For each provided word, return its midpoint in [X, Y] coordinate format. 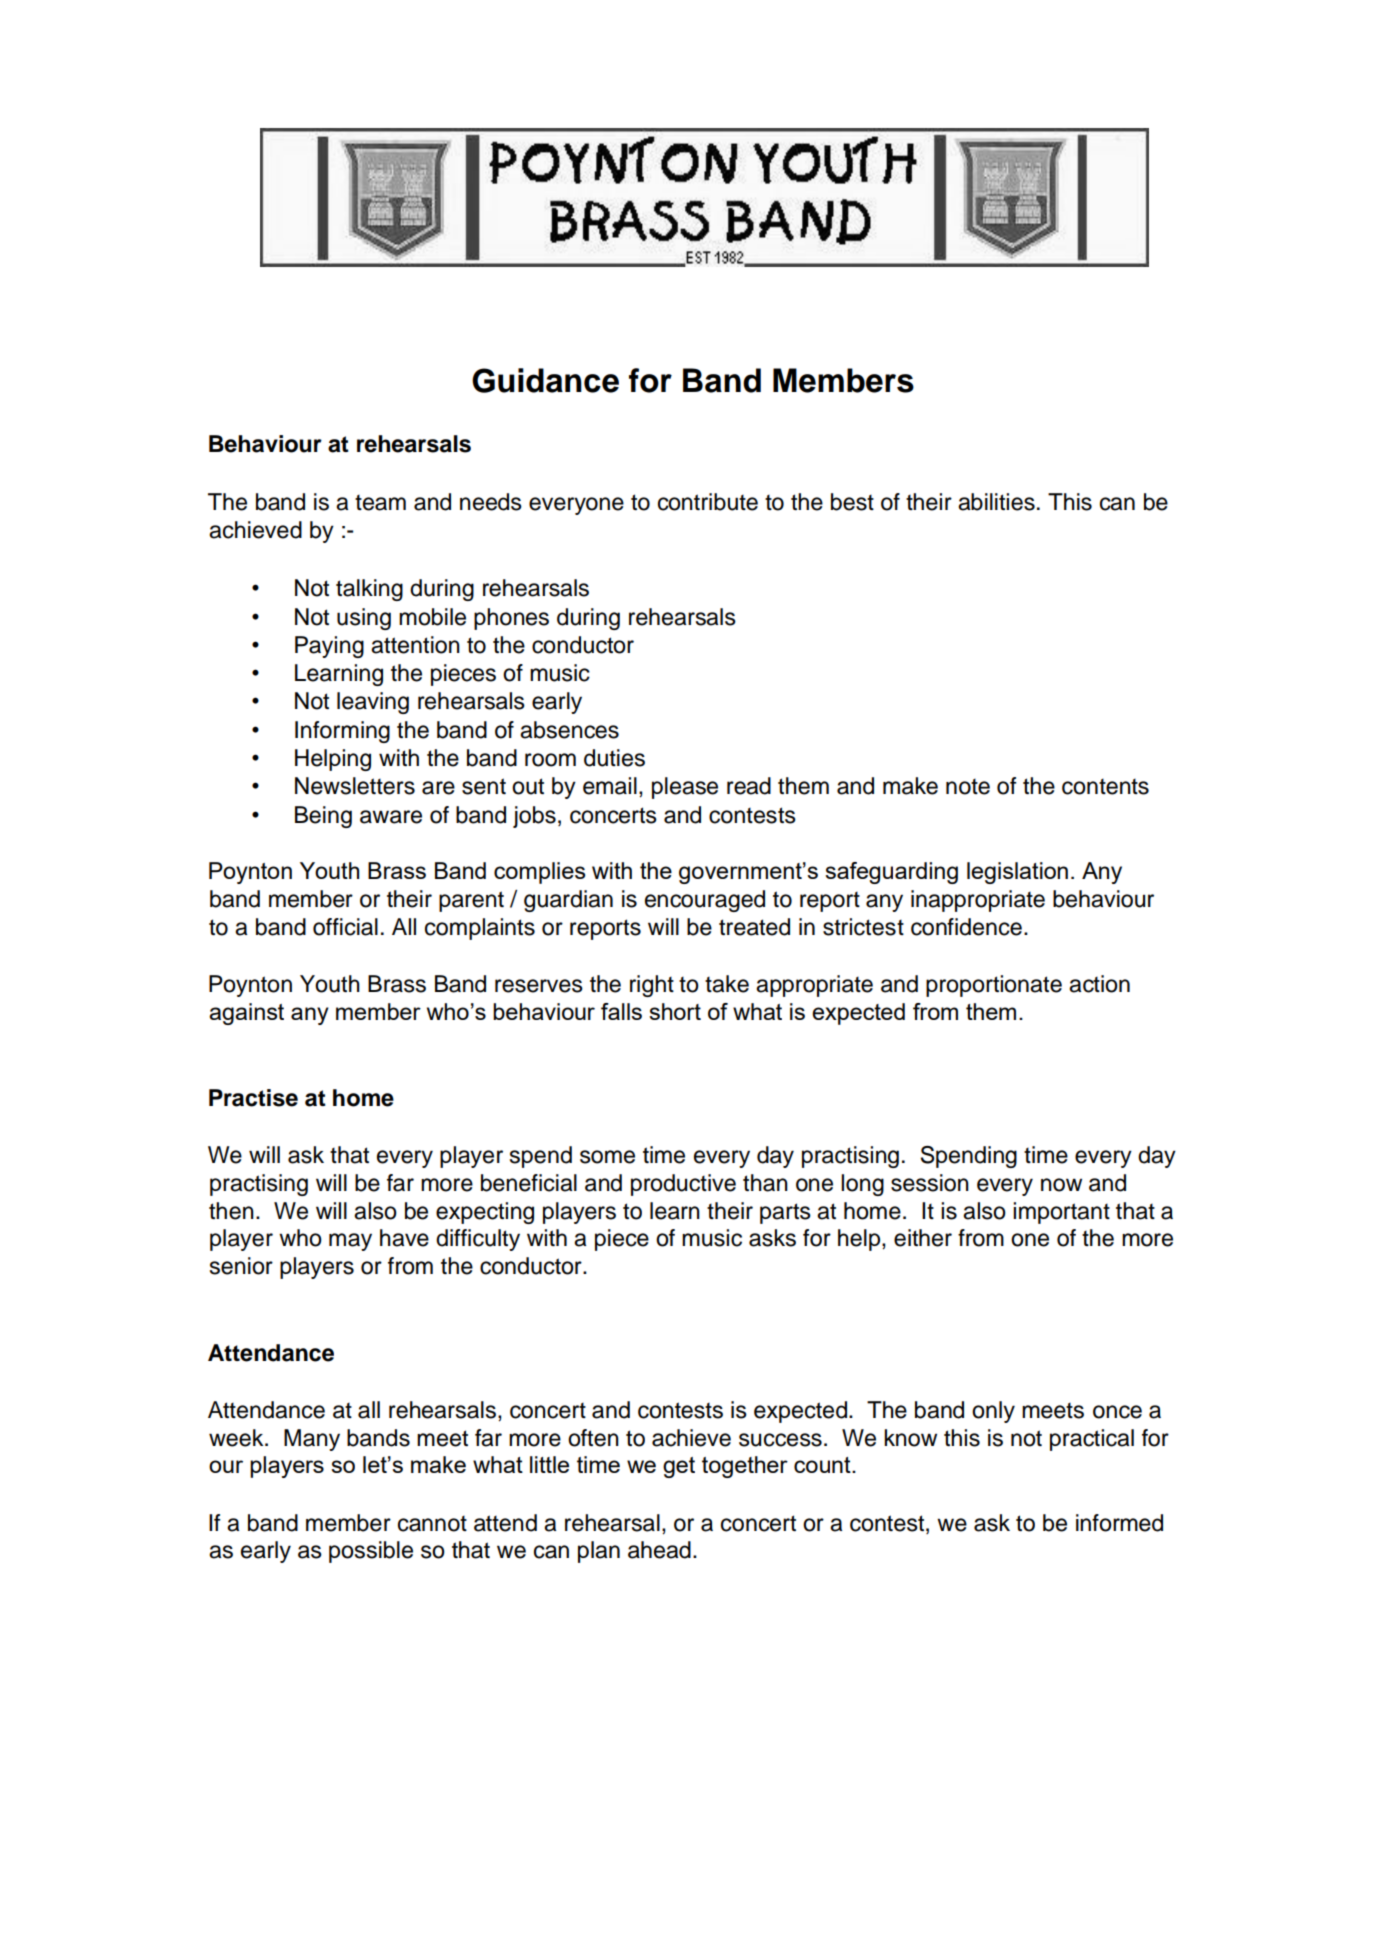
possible [371, 1552]
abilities [996, 502]
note [968, 787]
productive [683, 1185]
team [380, 503]
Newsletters [355, 786]
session [930, 1183]
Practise [253, 1098]
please [685, 788]
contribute [708, 502]
